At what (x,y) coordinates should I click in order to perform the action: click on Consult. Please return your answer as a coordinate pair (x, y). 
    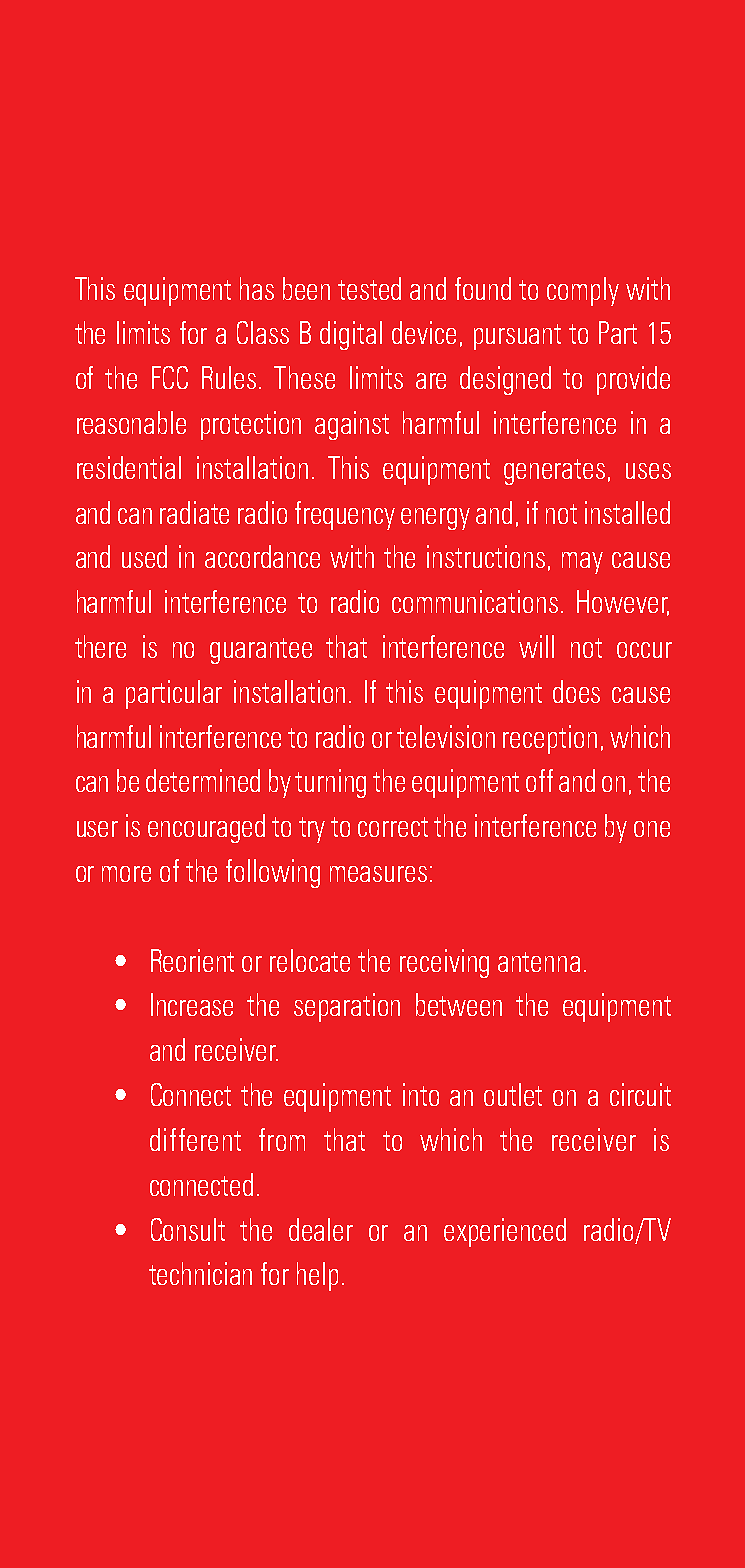
    Looking at the image, I should click on (188, 1229).
